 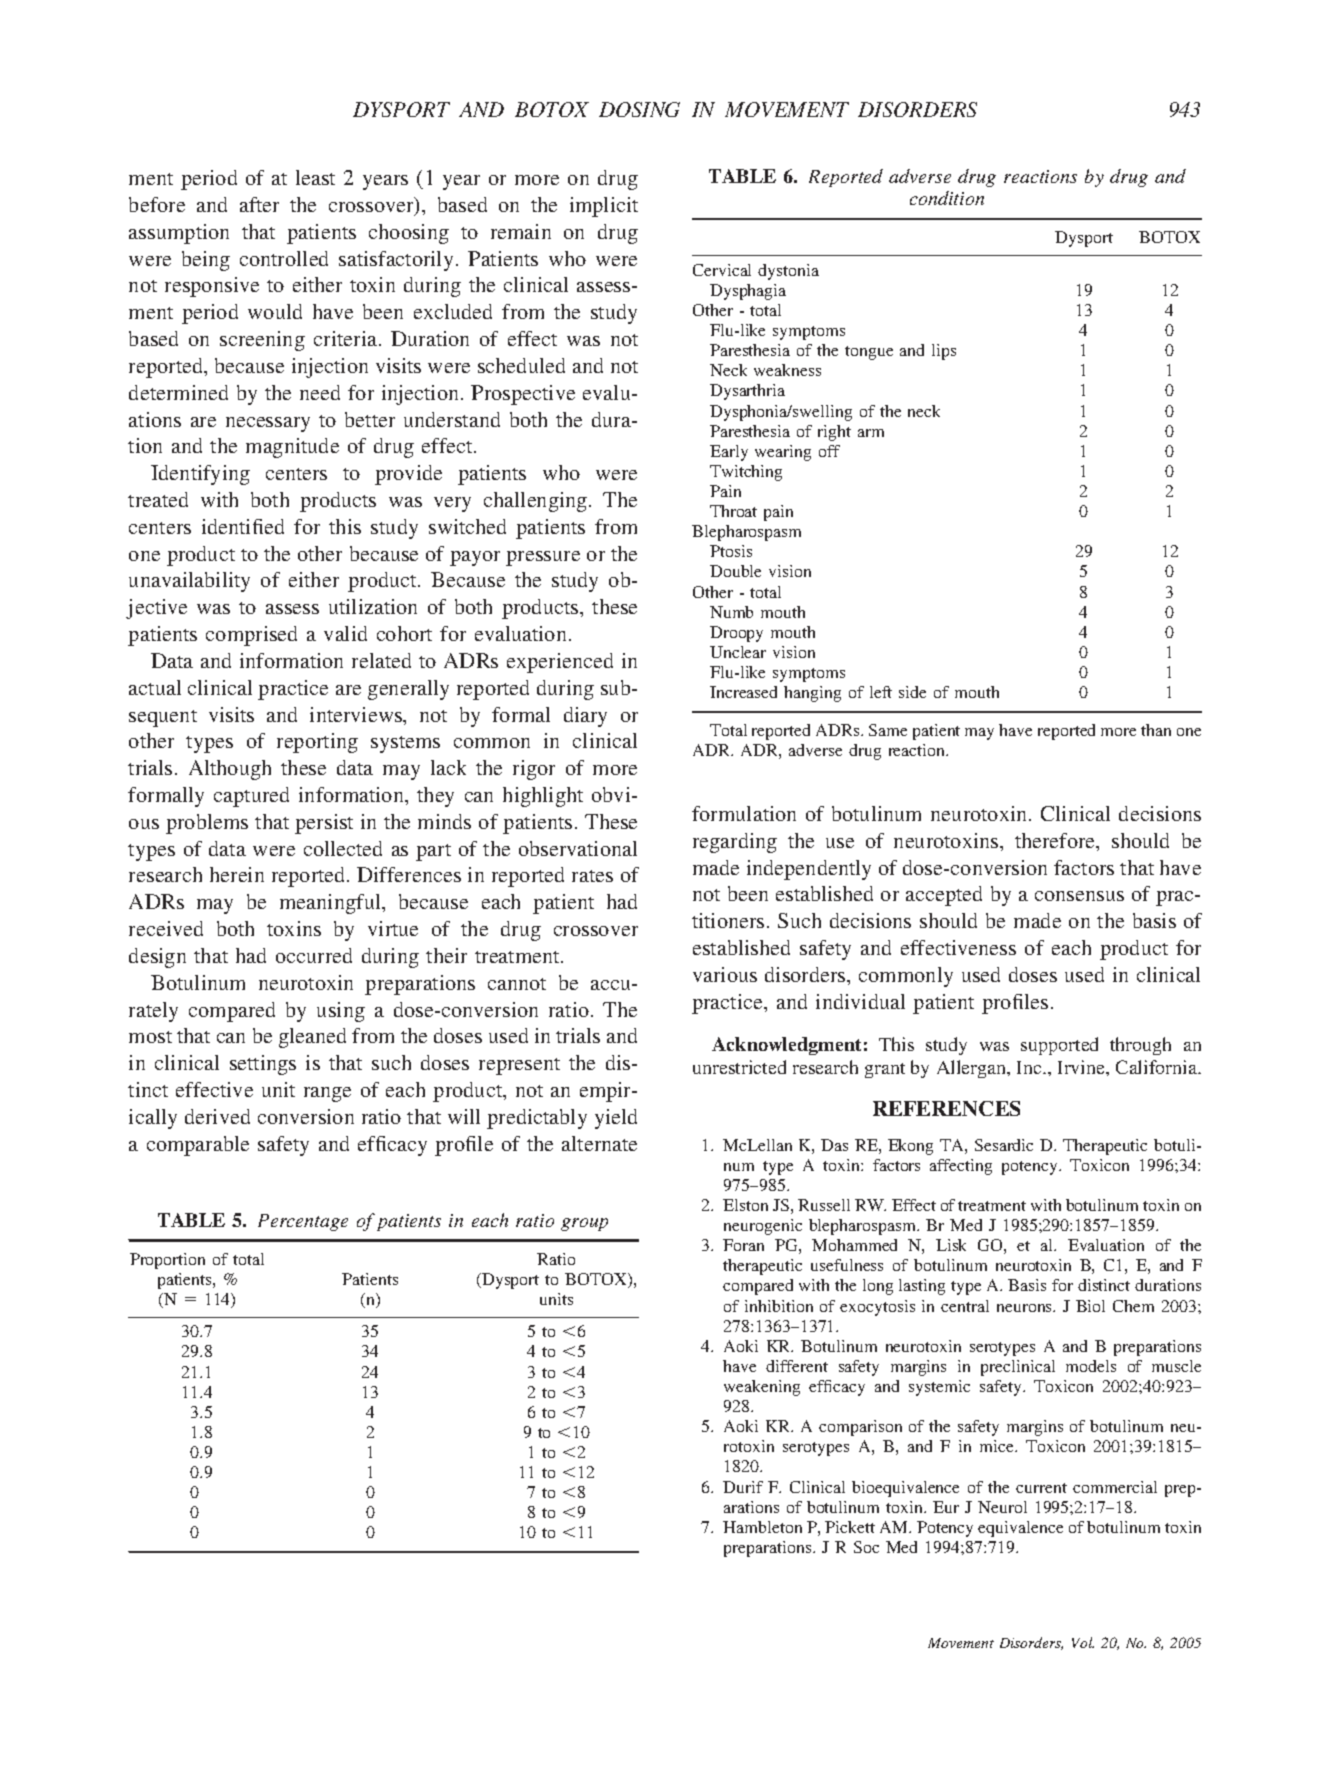 I want to click on DOSING, so click(x=639, y=109).
